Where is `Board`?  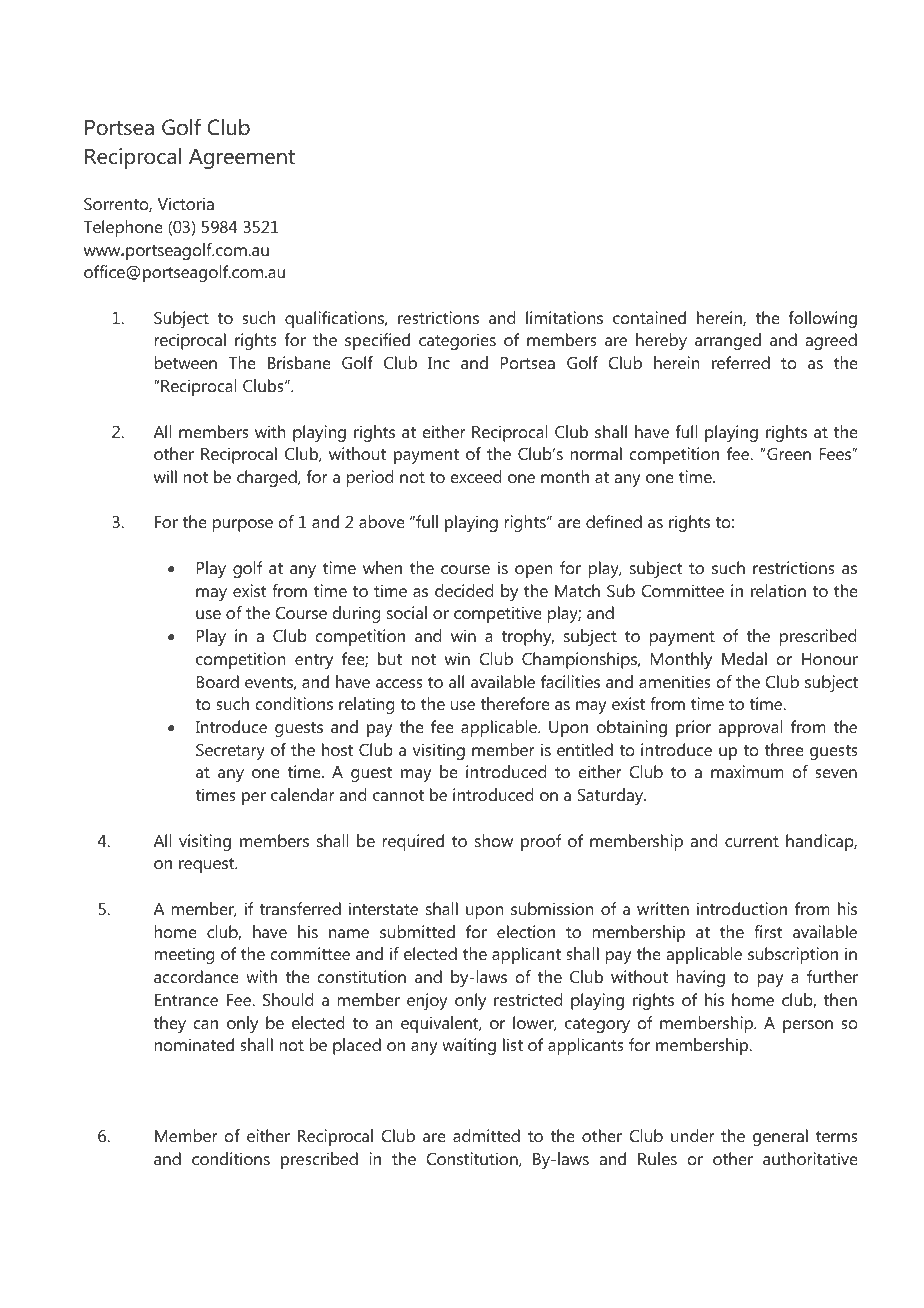 Board is located at coordinates (218, 681).
